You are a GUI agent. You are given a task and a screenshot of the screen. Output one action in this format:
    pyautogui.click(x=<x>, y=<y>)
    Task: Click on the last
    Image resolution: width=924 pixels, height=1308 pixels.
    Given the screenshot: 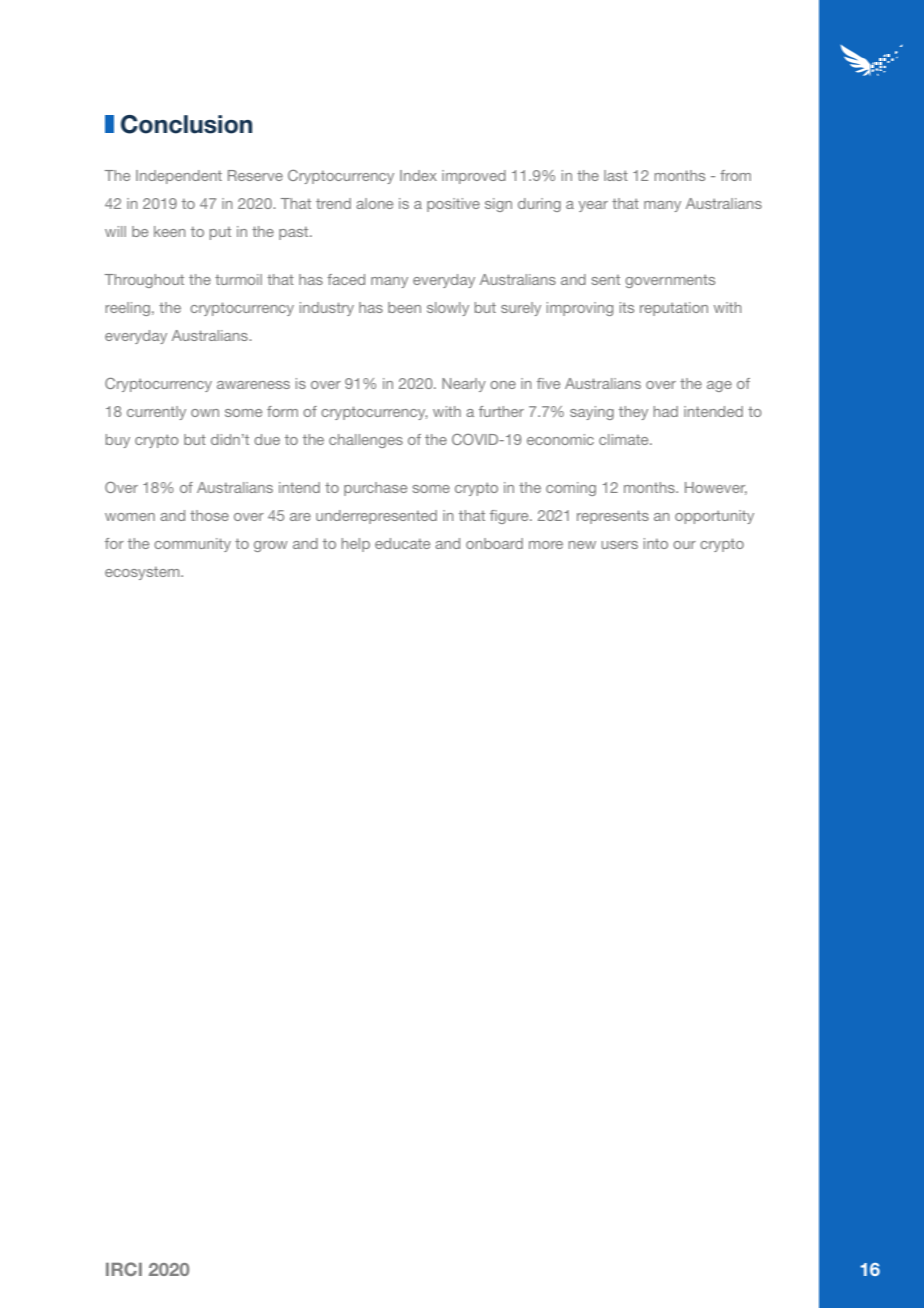 What is the action you would take?
    pyautogui.click(x=616, y=175)
